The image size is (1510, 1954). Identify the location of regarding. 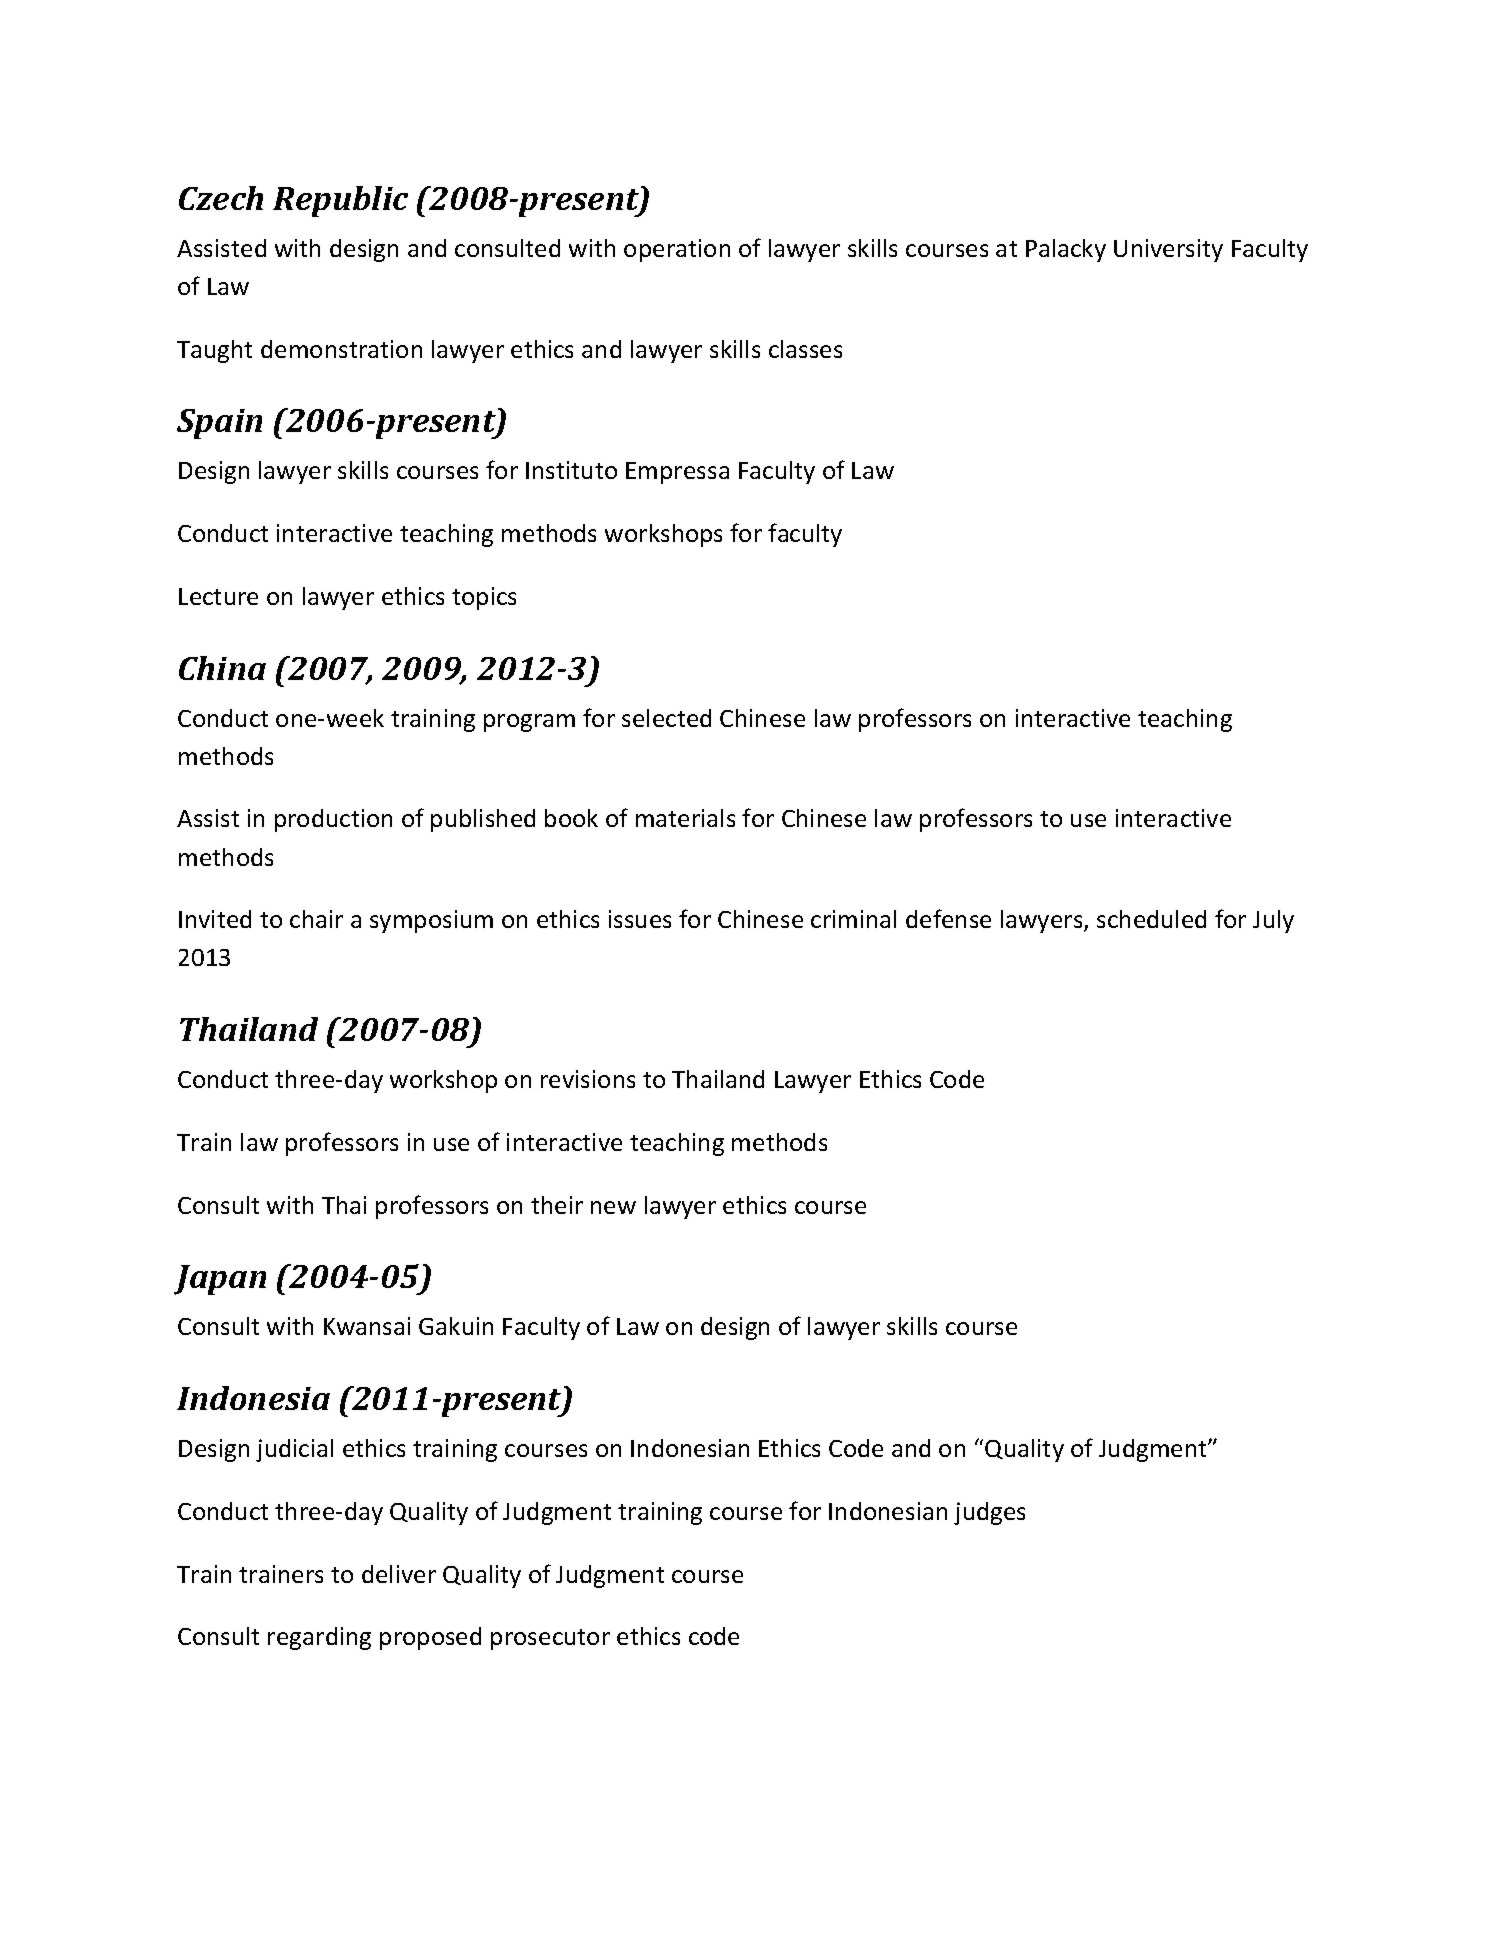
(319, 1638).
